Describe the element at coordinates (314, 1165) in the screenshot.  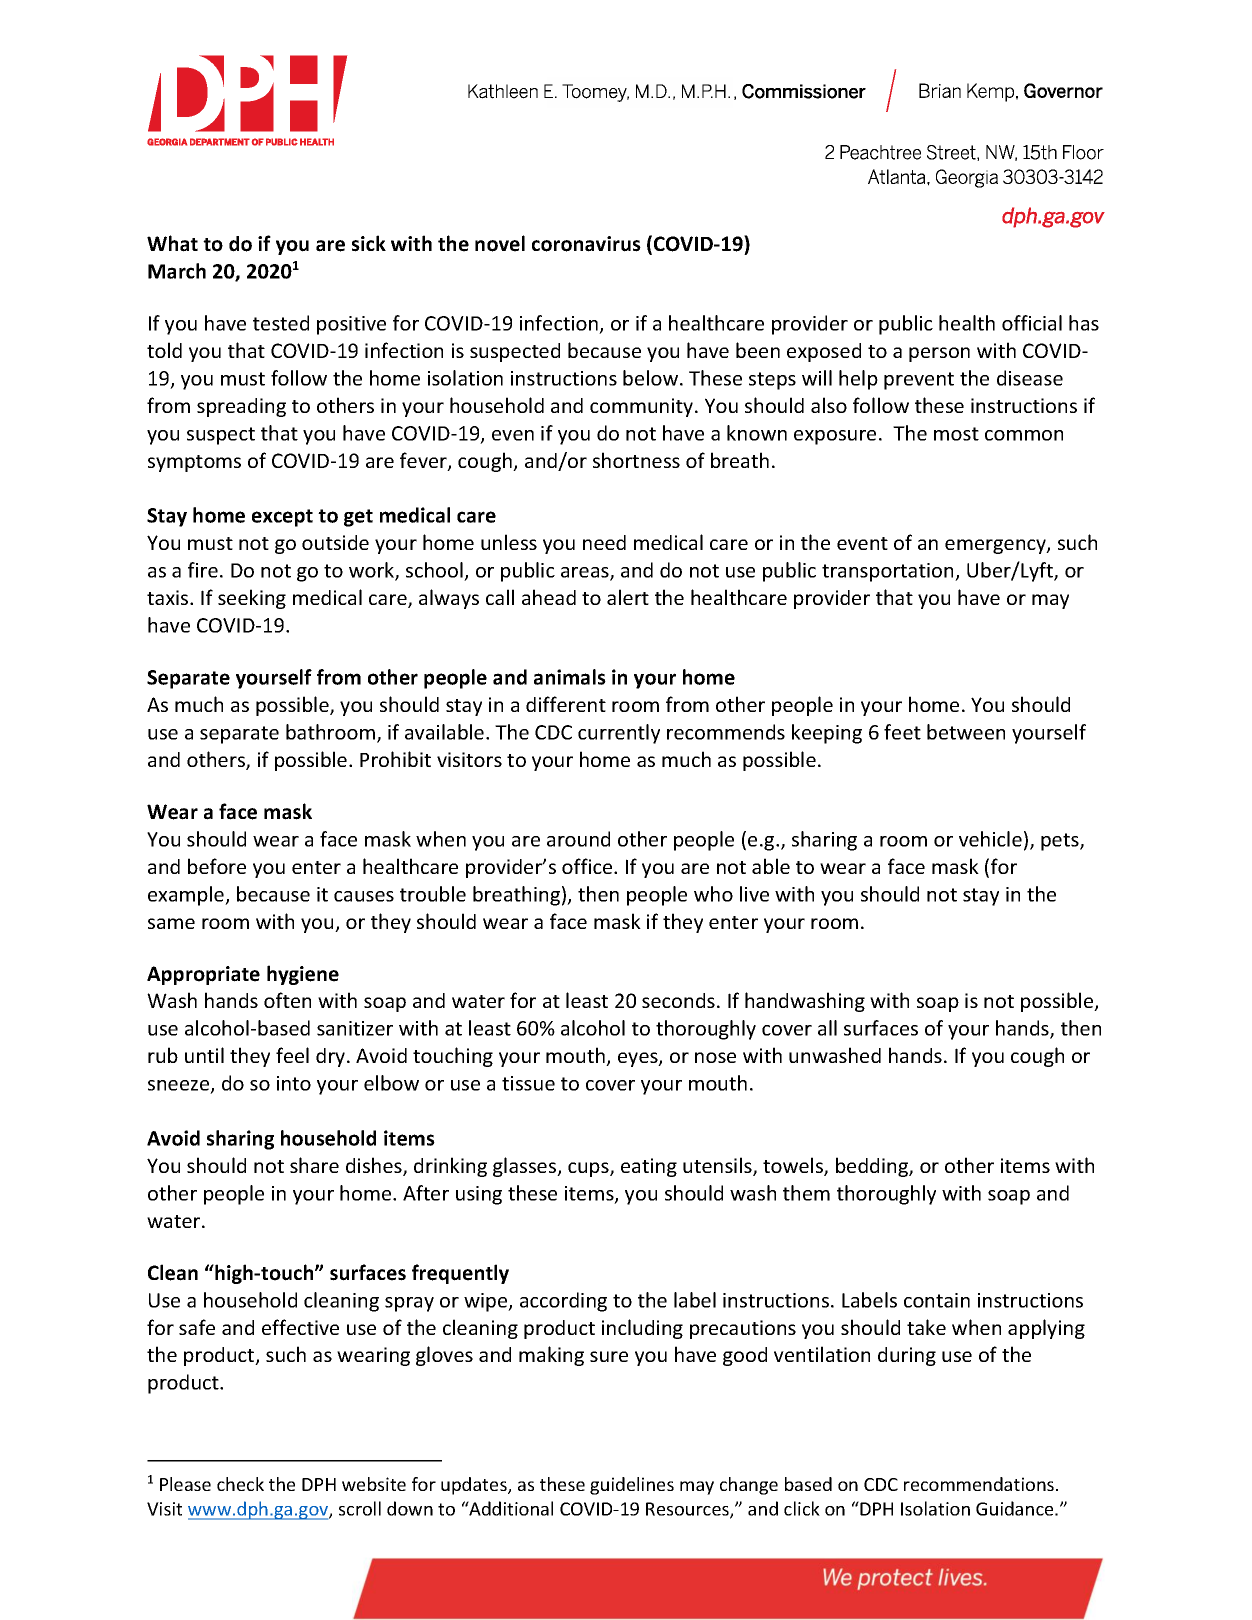
I see `share` at that location.
